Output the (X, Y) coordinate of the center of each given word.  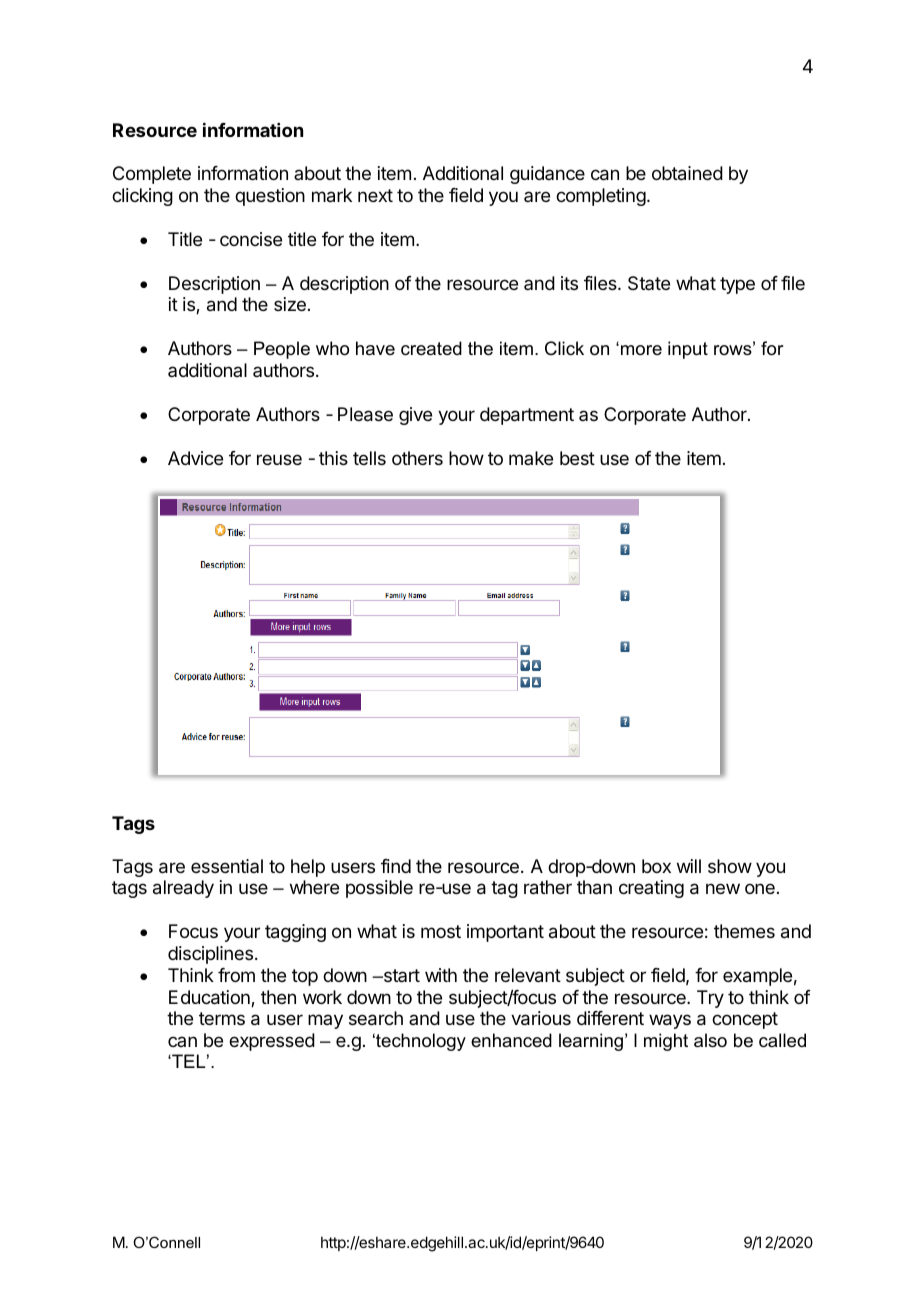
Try (710, 999)
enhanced (511, 1040)
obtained (687, 173)
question (270, 197)
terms (222, 1018)
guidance (547, 175)
